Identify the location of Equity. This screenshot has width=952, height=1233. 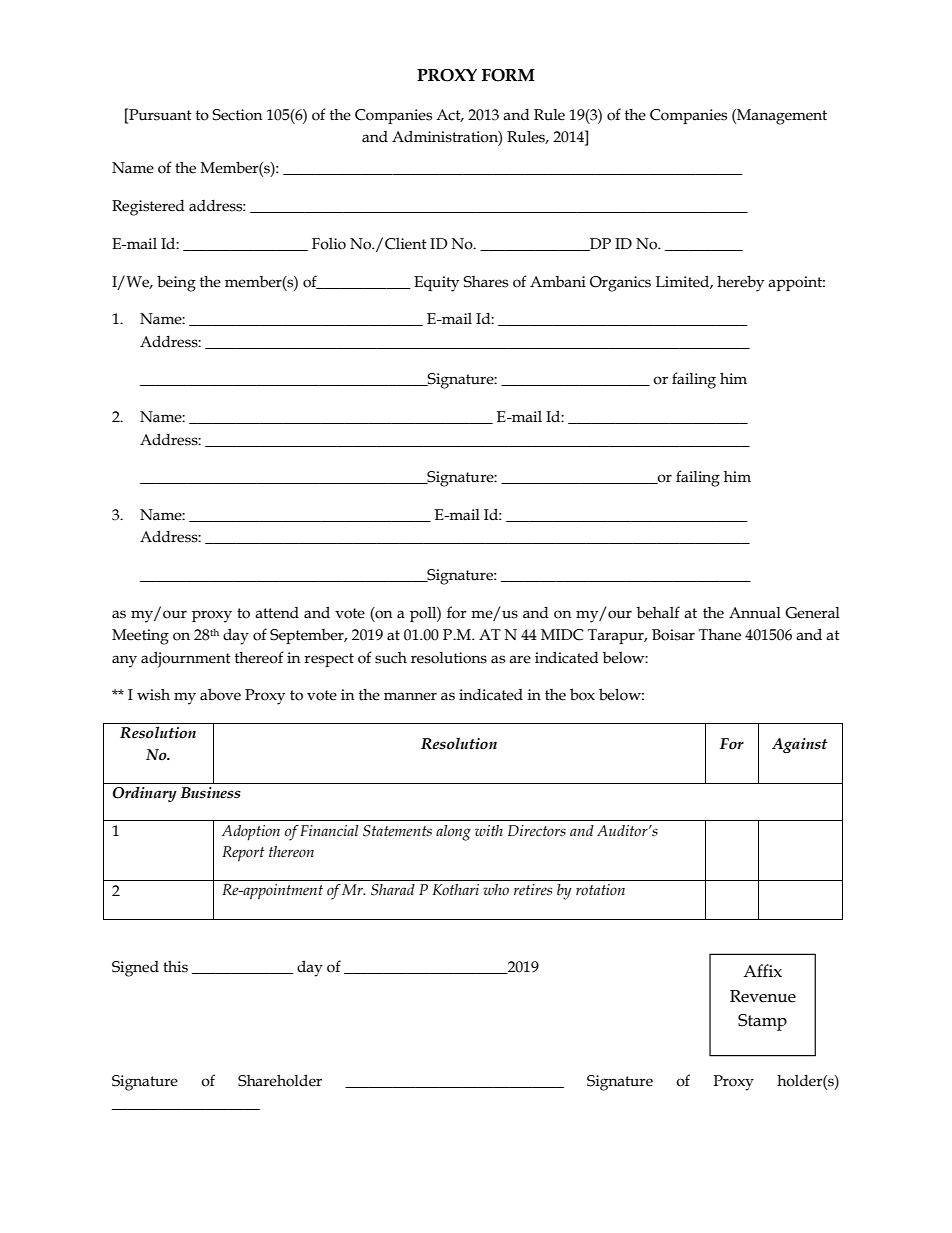
(436, 284).
